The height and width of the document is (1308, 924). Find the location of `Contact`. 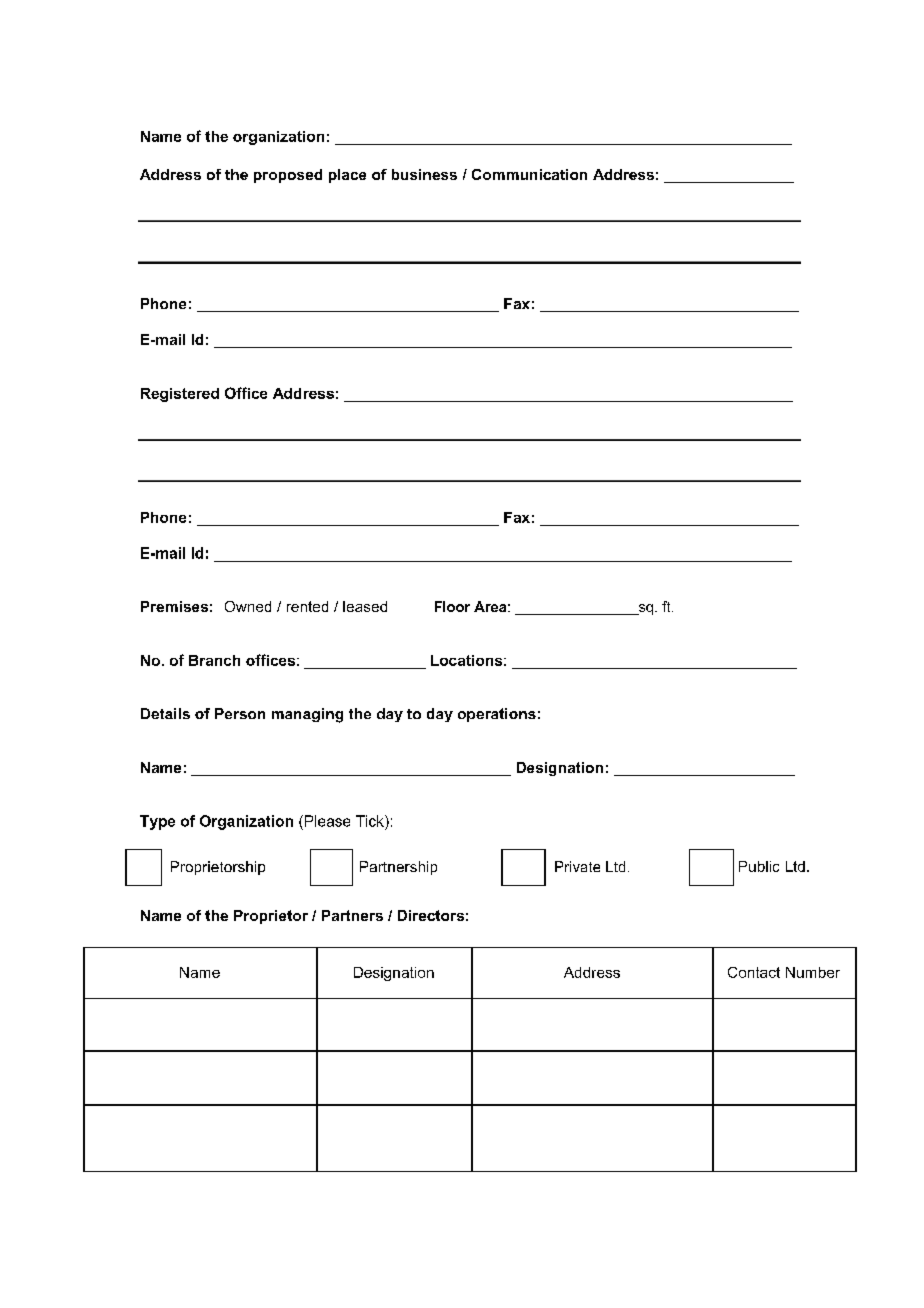

Contact is located at coordinates (754, 972).
